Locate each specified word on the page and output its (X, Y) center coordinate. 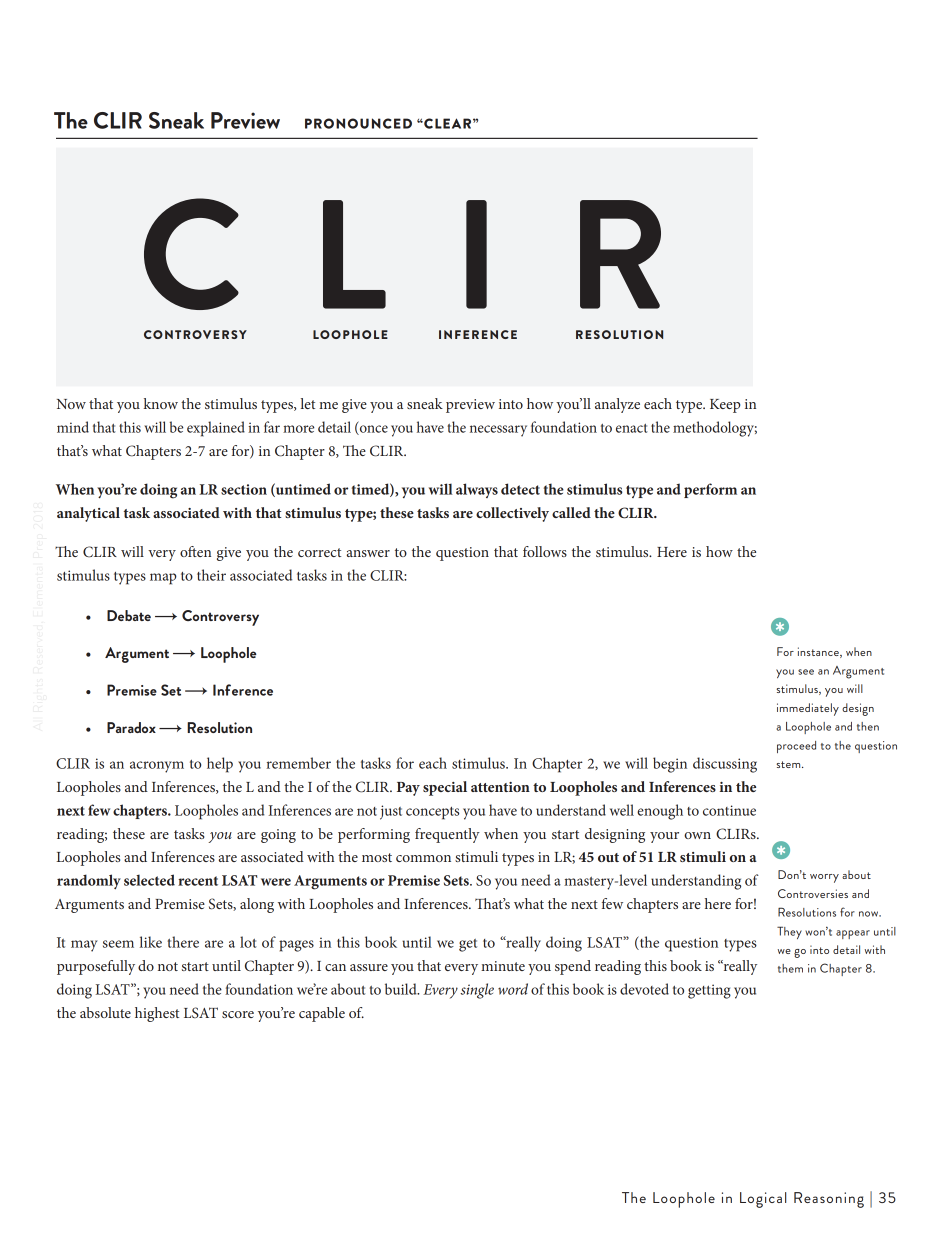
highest (157, 1014)
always (477, 490)
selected (149, 880)
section (244, 489)
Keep (725, 406)
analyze (617, 405)
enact (632, 428)
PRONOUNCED (358, 123)
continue (729, 810)
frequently (447, 835)
